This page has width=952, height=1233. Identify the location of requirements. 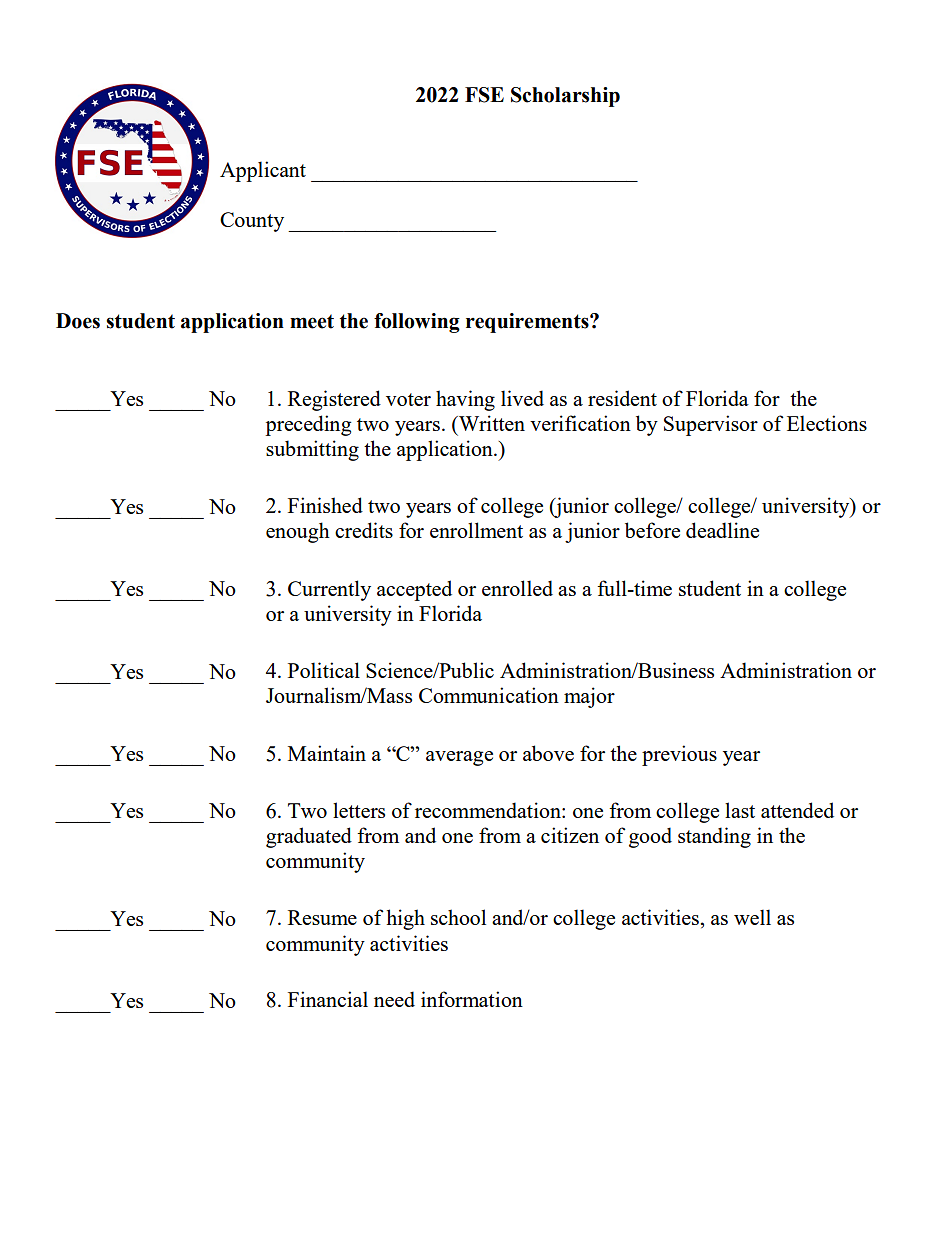
(528, 323).
